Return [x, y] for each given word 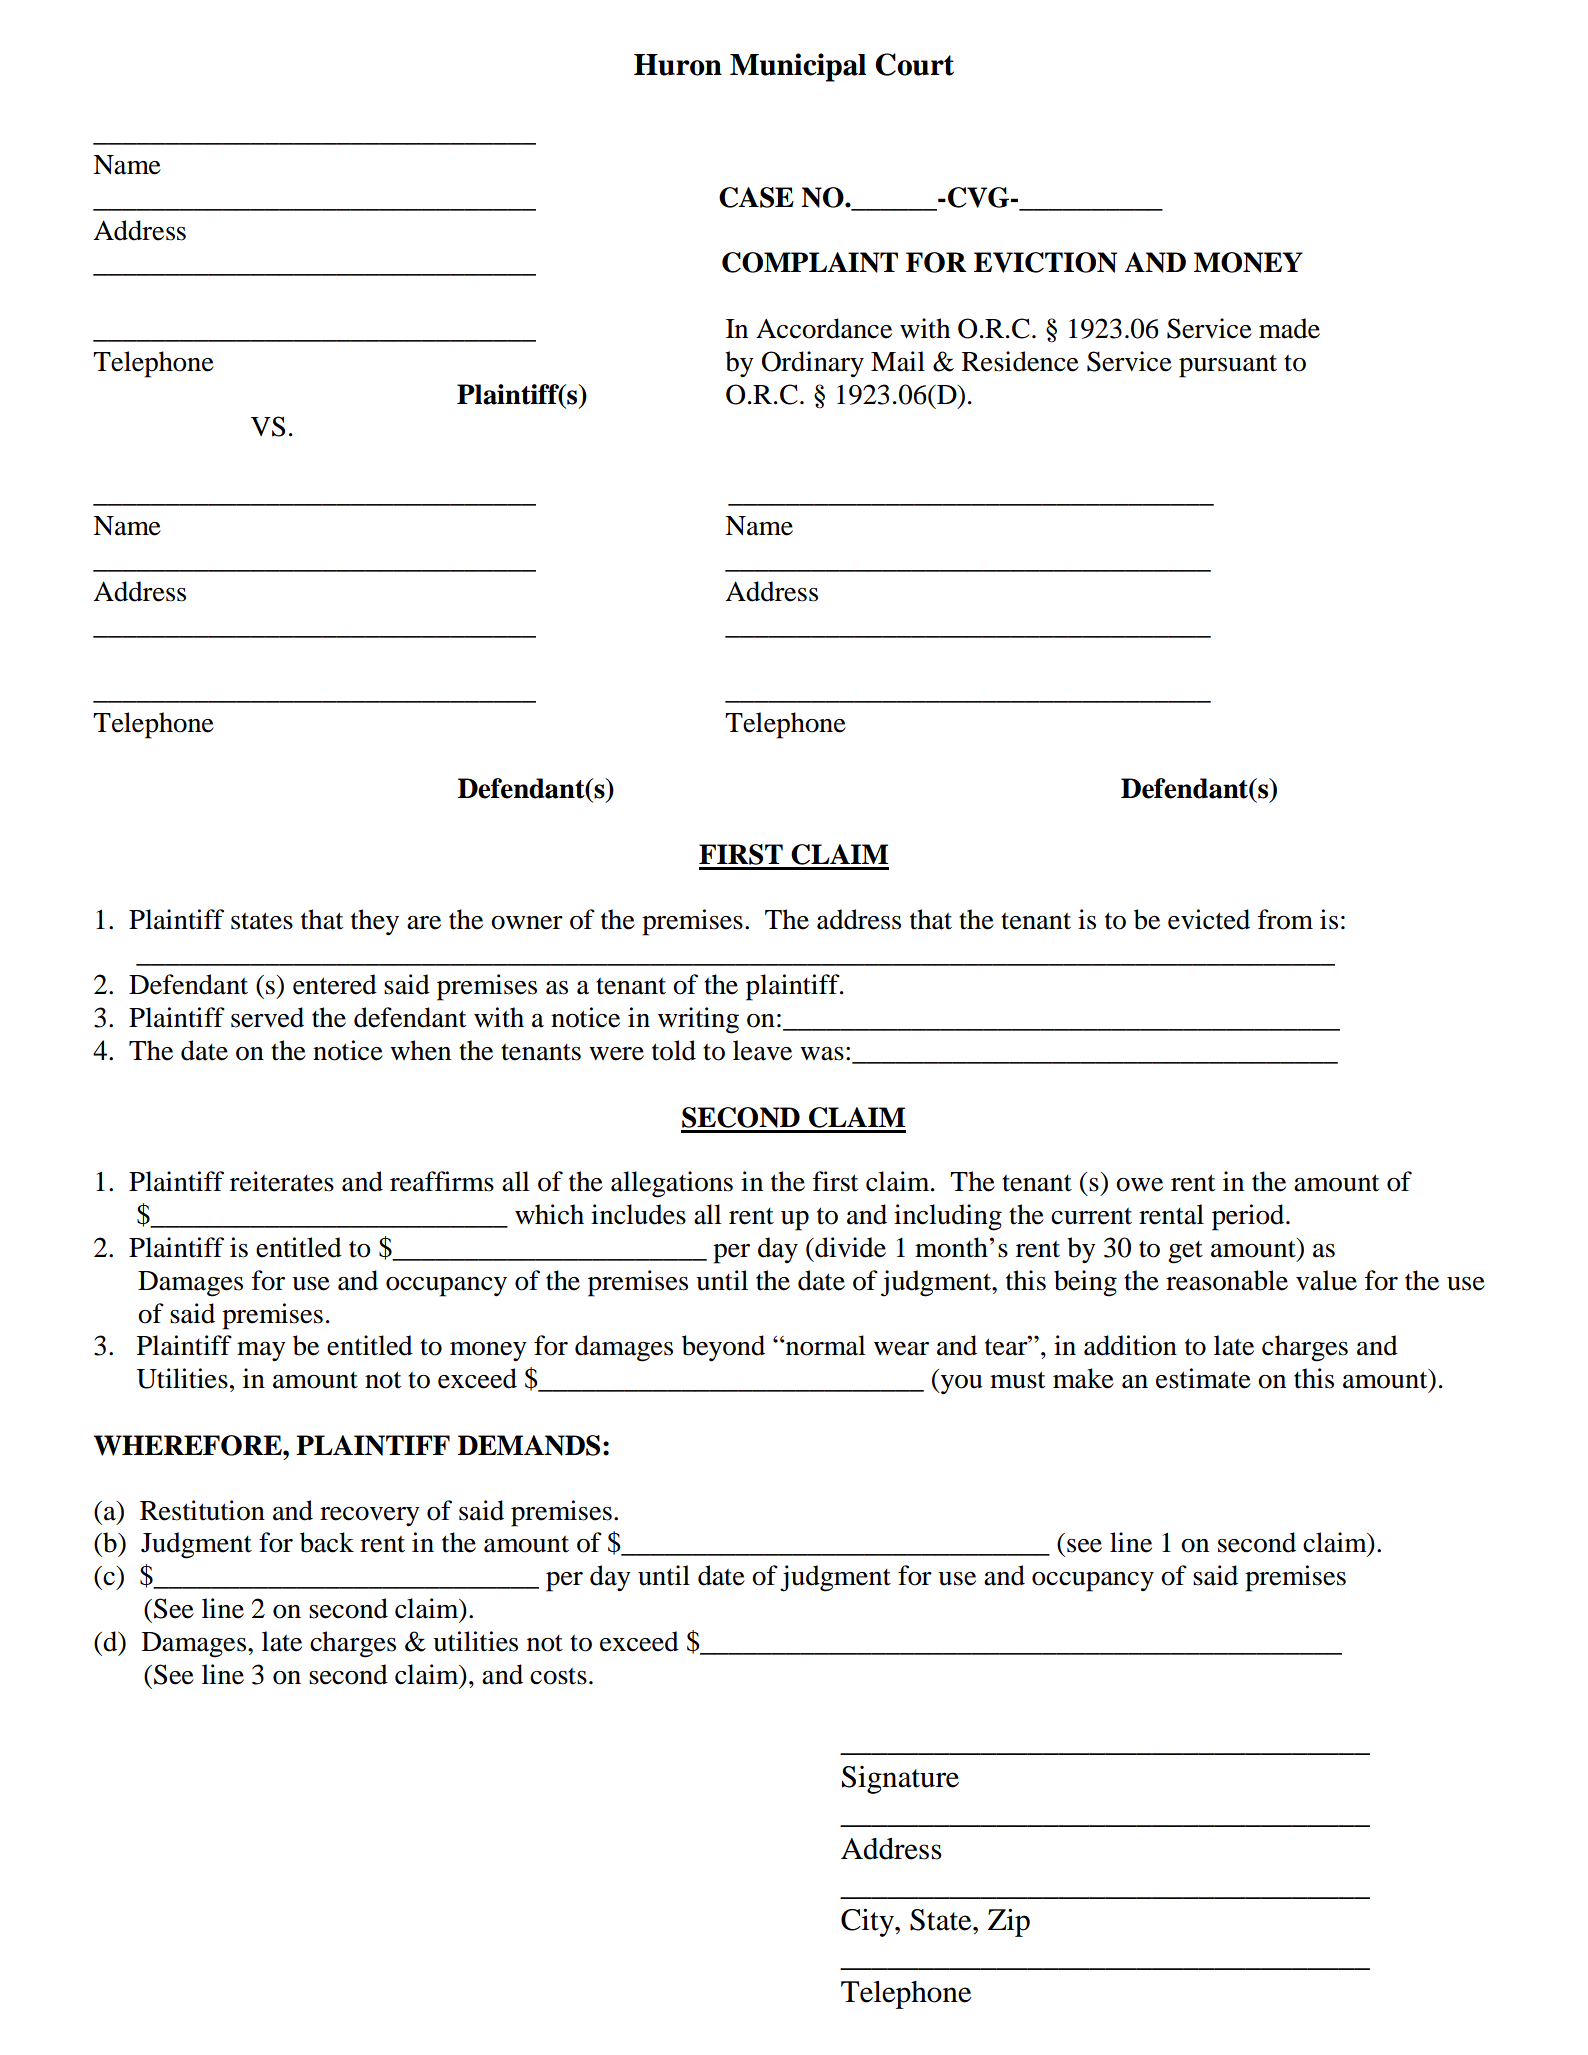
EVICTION [1045, 262]
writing [698, 1020]
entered [335, 984]
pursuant [1228, 366]
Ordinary [813, 364]
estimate [1203, 1378]
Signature [900, 1780]
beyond [723, 1348]
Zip [1009, 1922]
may [261, 1352]
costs [558, 1676]
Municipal [798, 67]
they [375, 922]
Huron [678, 65]
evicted [1209, 919]
